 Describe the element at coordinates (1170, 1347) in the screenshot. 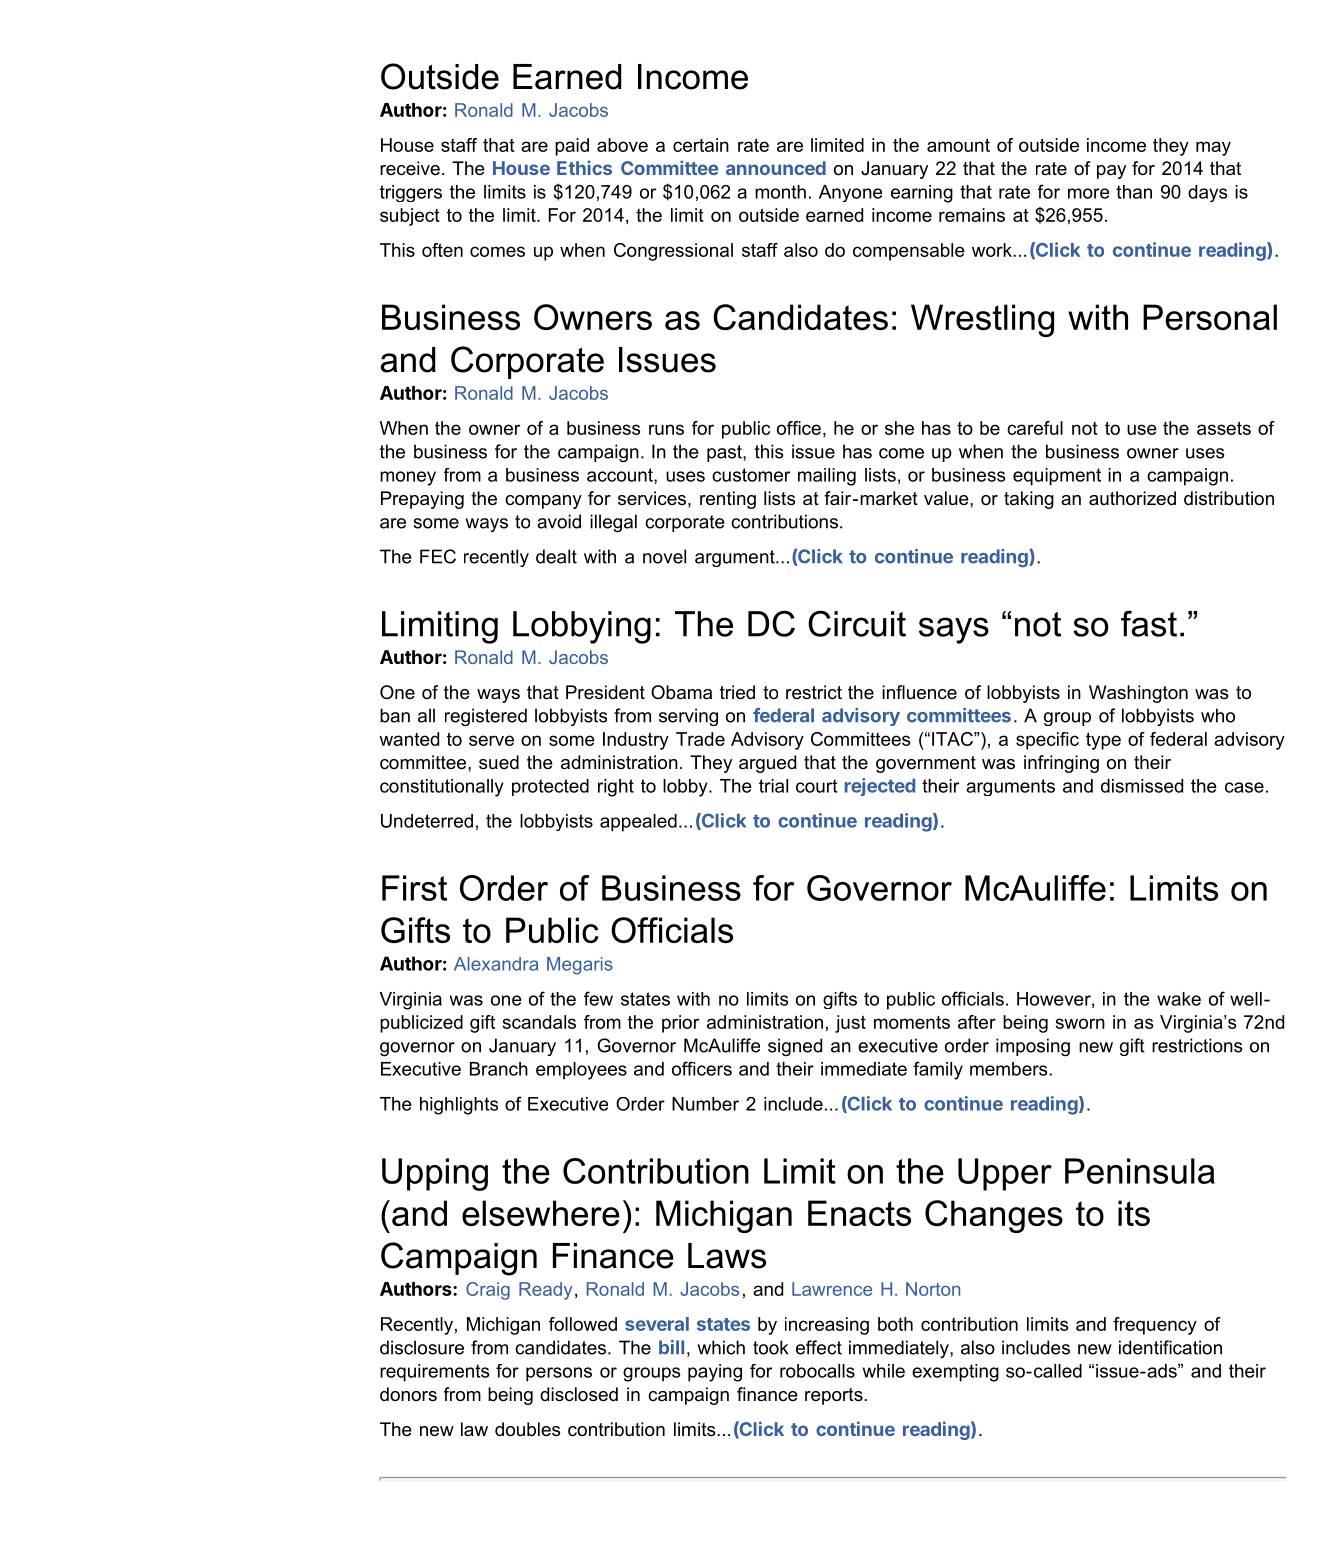

I see `identification` at that location.
